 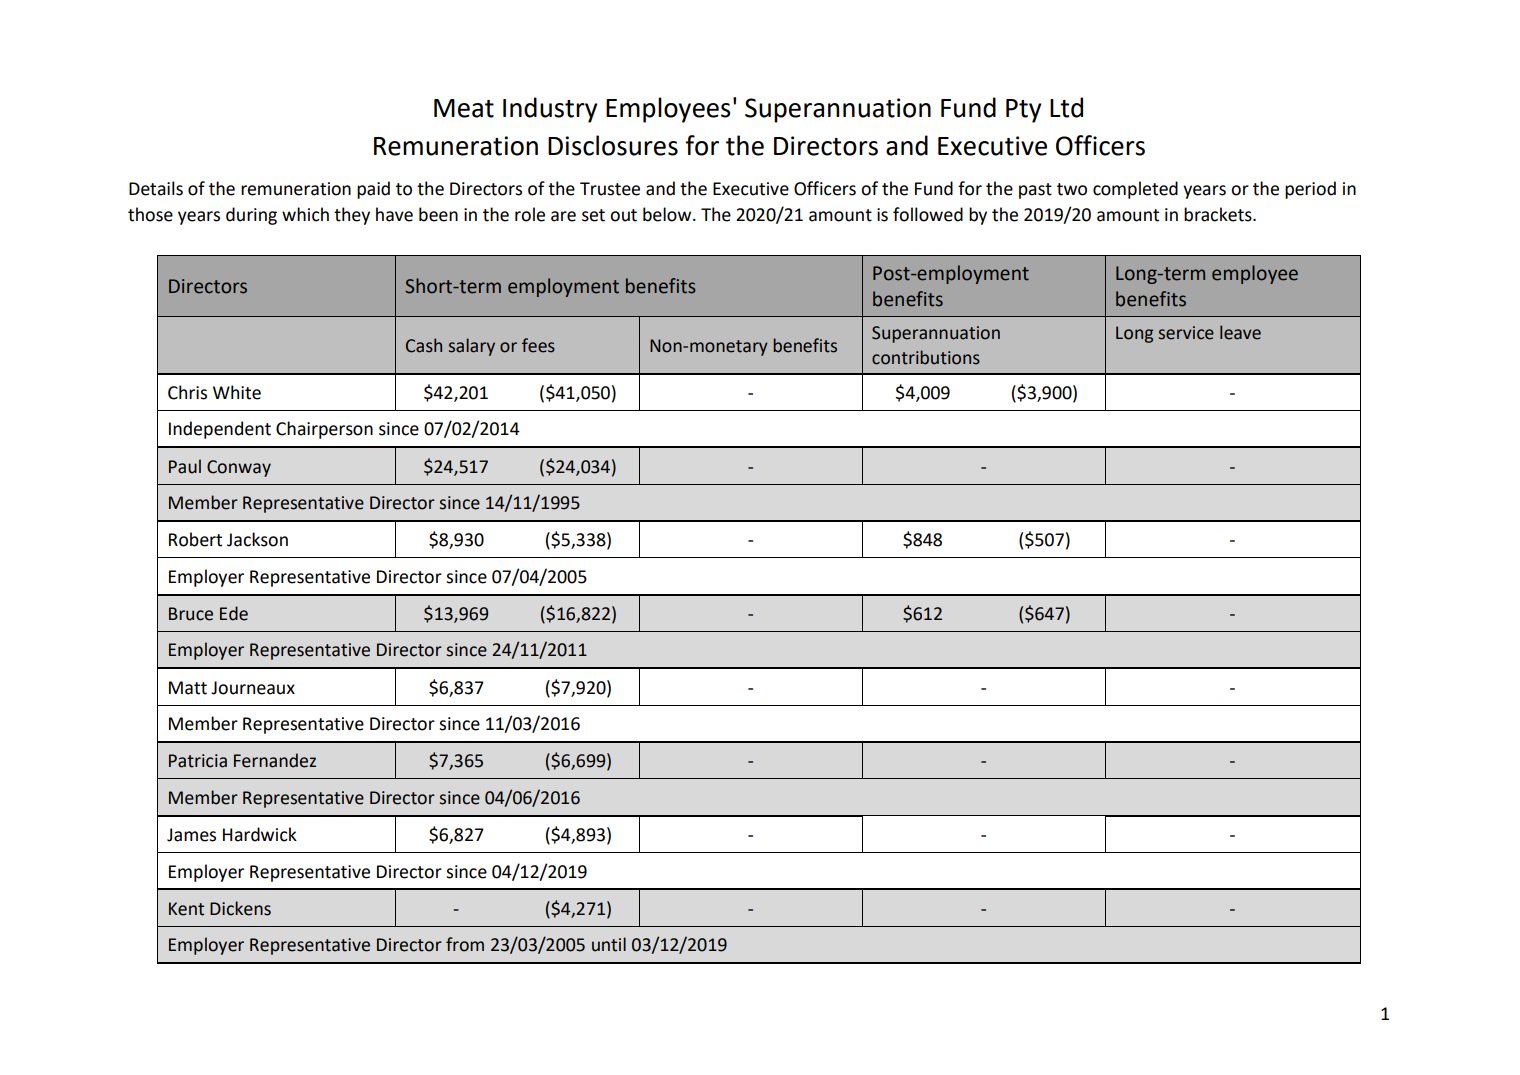 What do you see at coordinates (240, 908) in the screenshot?
I see `Dickens` at bounding box center [240, 908].
